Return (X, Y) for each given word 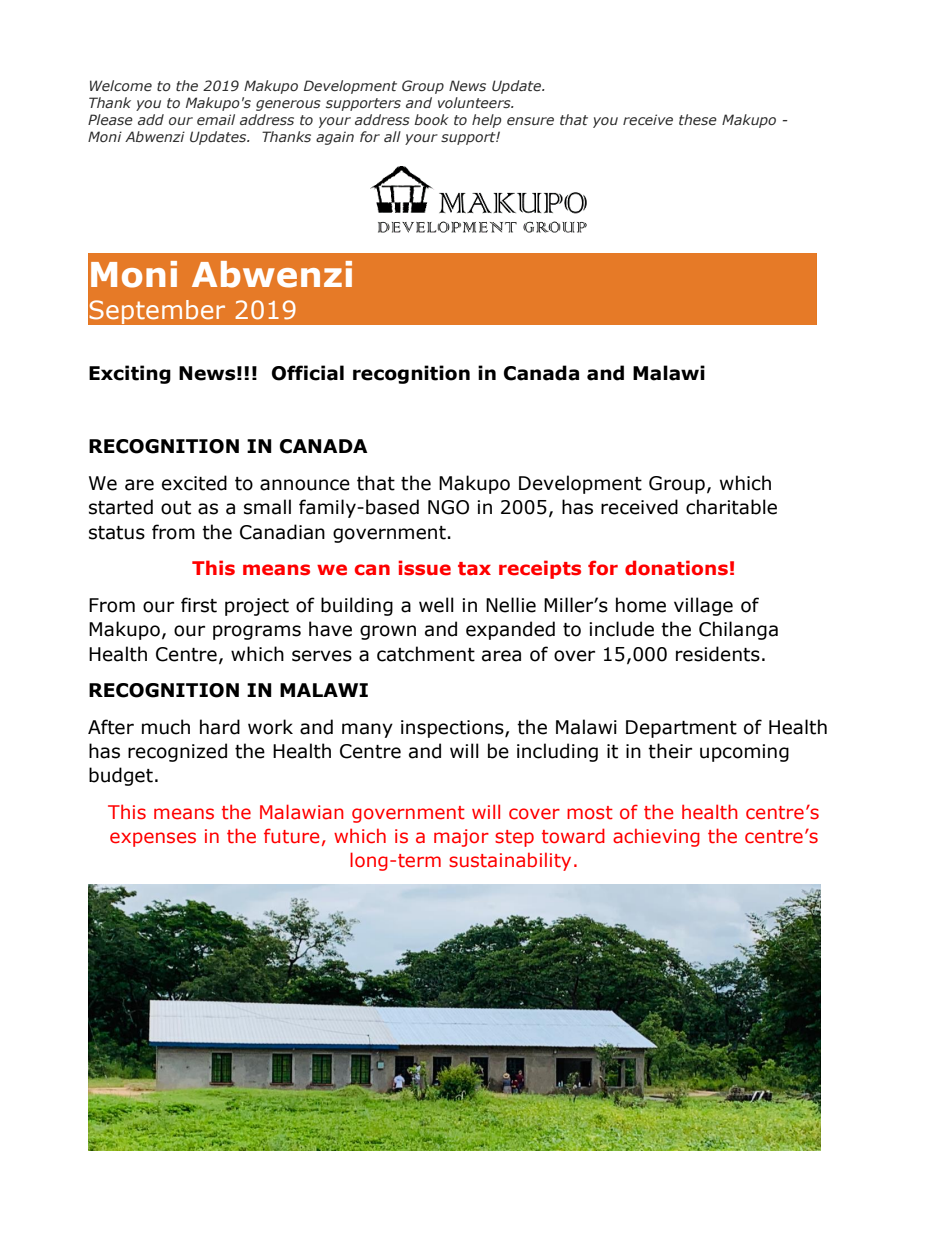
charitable (731, 507)
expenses (153, 839)
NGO (448, 507)
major (461, 838)
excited (194, 483)
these (698, 119)
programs (257, 632)
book (431, 119)
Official (308, 373)
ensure (530, 121)
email (216, 119)
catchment (426, 654)
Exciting (130, 374)
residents (718, 654)
